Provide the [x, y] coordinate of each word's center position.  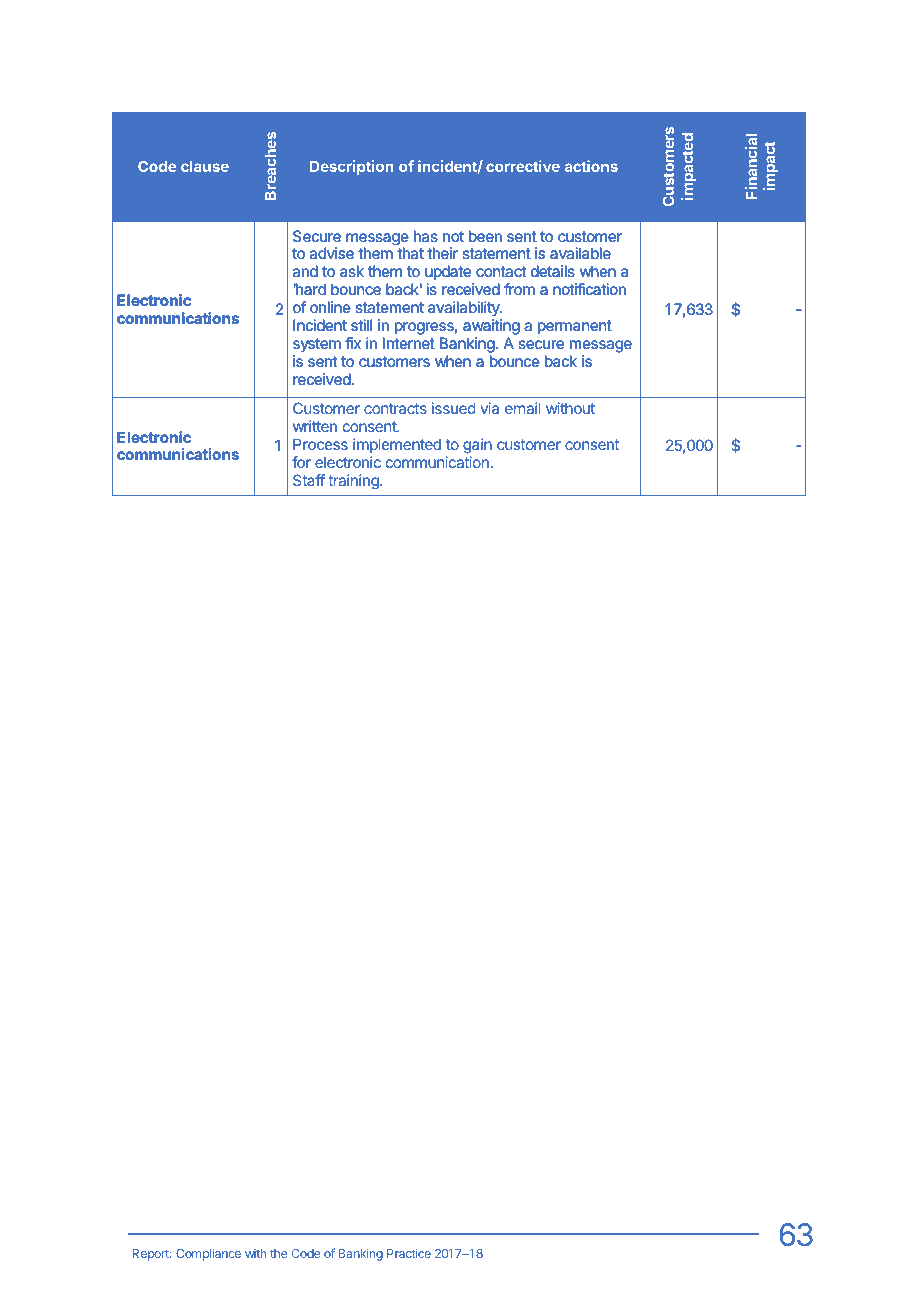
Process [320, 444]
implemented [397, 445]
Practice [409, 1253]
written [315, 426]
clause [205, 166]
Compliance [208, 1255]
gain [477, 446]
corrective [523, 166]
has [426, 236]
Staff [309, 480]
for [301, 462]
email [523, 408]
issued [454, 408]
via [489, 408]
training [354, 482]
